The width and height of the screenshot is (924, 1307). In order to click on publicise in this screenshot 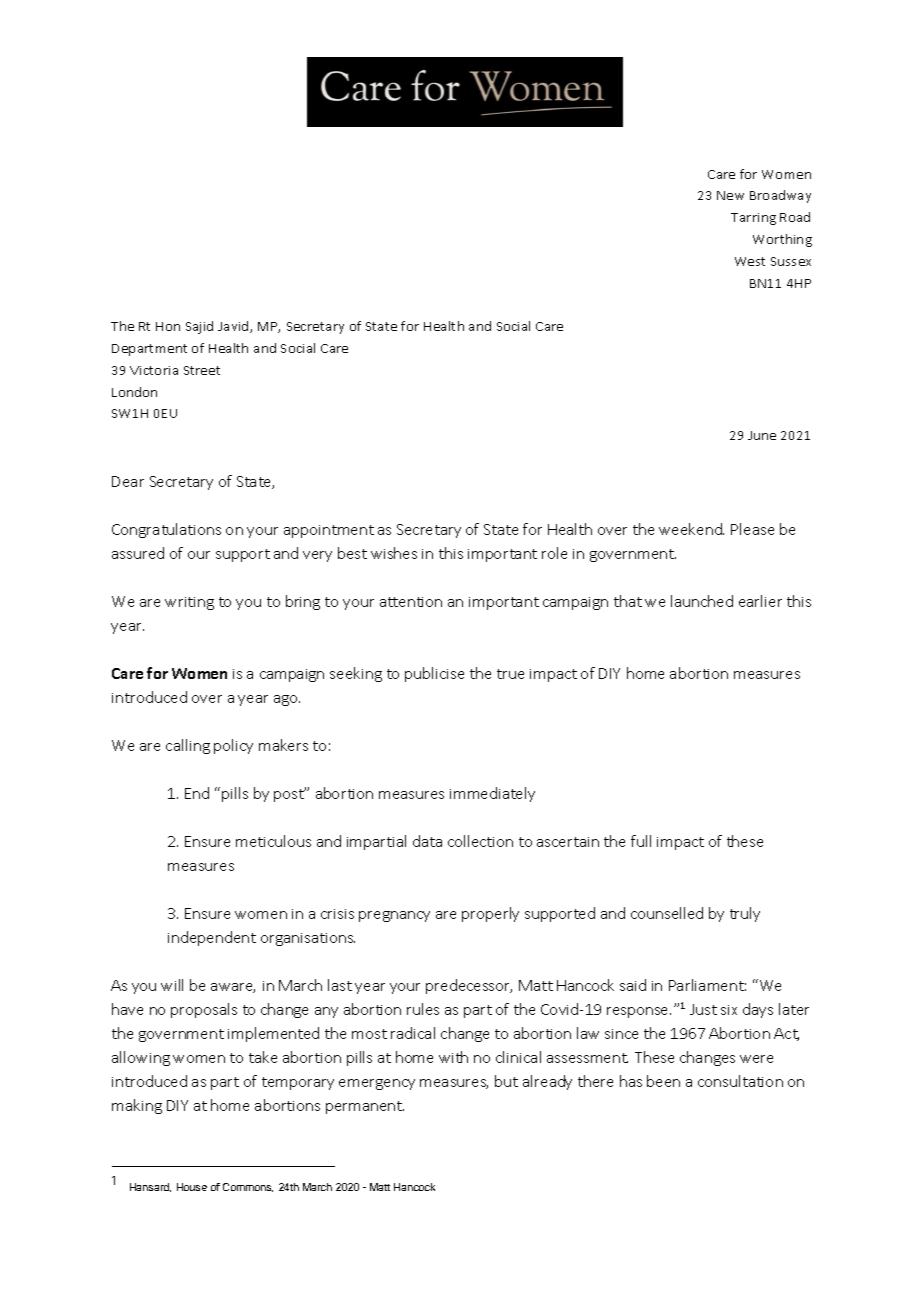, I will do `click(434, 674)`.
